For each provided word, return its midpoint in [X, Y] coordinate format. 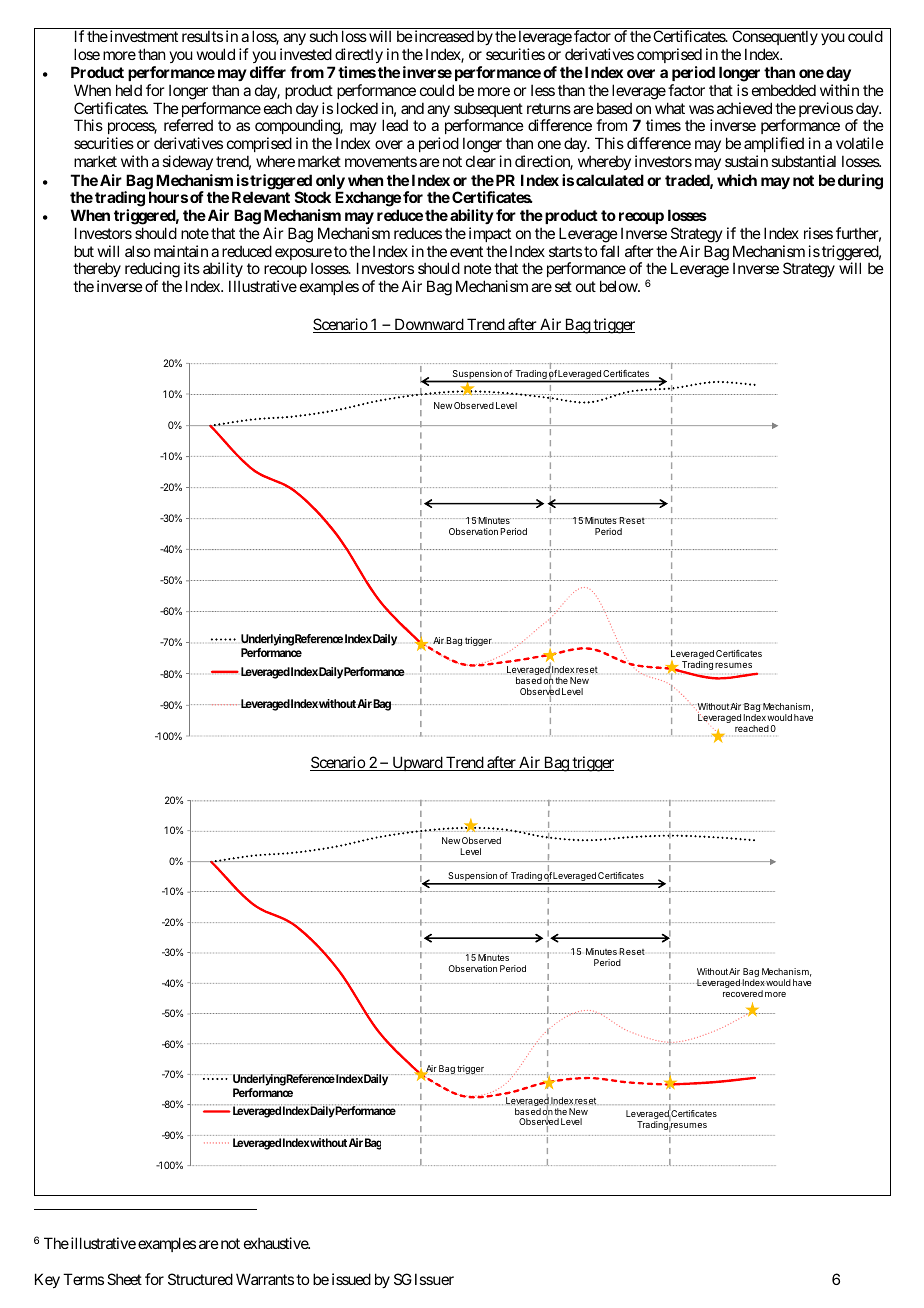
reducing [152, 271]
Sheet [124, 1279]
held [129, 90]
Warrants [265, 1279]
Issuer [434, 1279]
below [619, 286]
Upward [417, 763]
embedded [784, 90]
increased [443, 36]
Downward [428, 325]
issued [351, 1279]
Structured [200, 1279]
